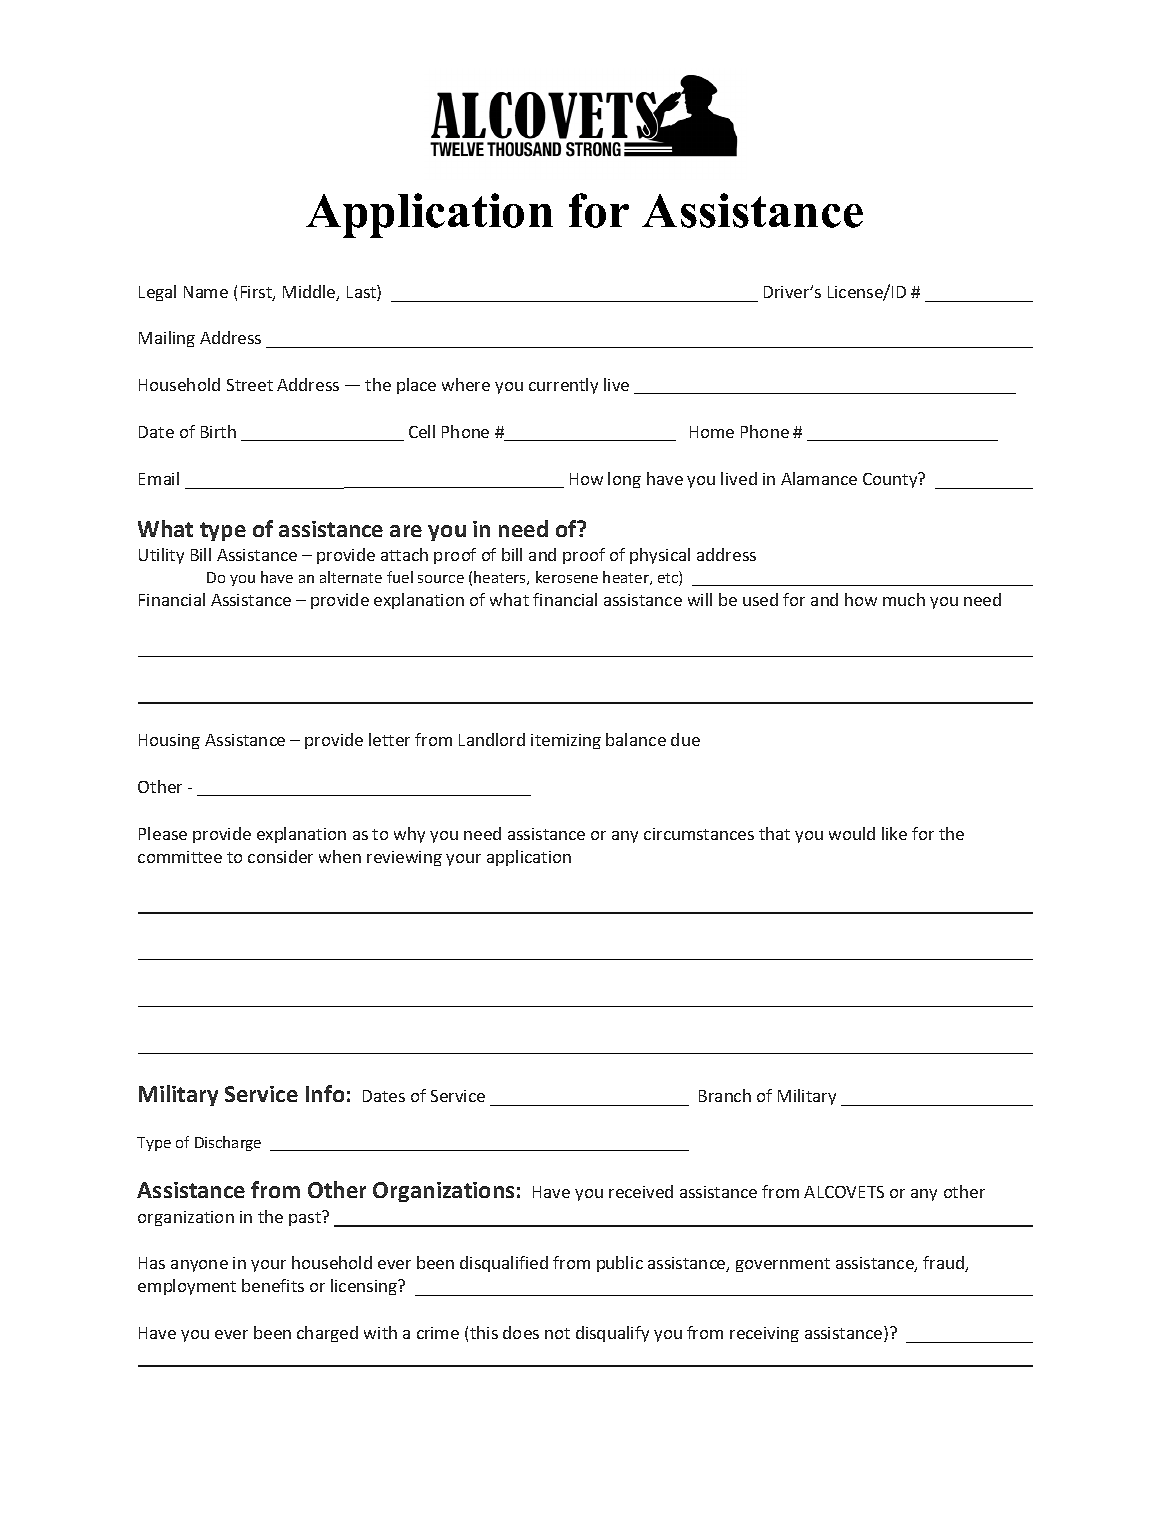 This document has height=1515, width=1171. Describe the element at coordinates (351, 577) in the document. I see `alternate` at that location.
